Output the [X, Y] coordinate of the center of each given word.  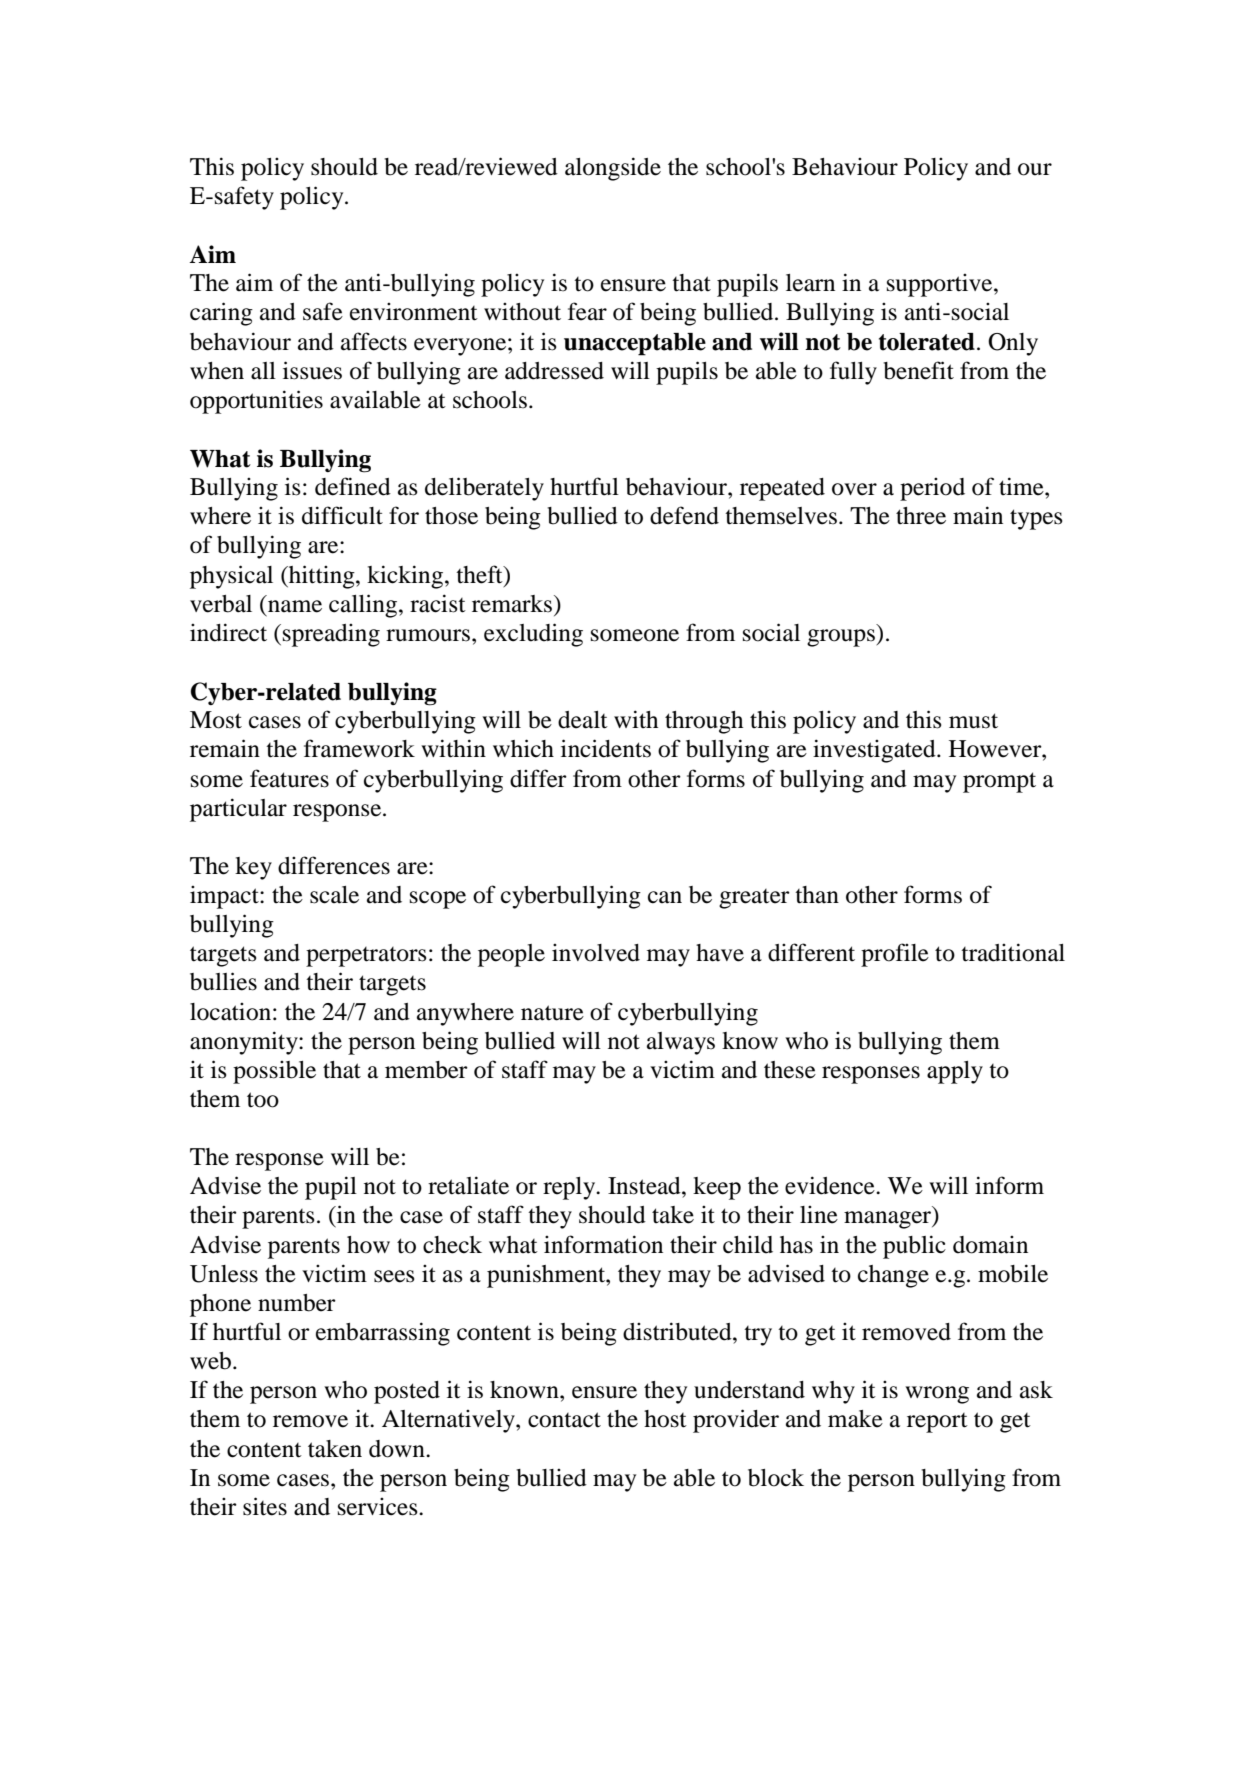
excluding [533, 635]
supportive [941, 285]
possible [274, 1072]
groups [841, 638]
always [681, 1043]
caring [221, 314]
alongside [613, 169]
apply [955, 1072]
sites [265, 1506]
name [295, 606]
